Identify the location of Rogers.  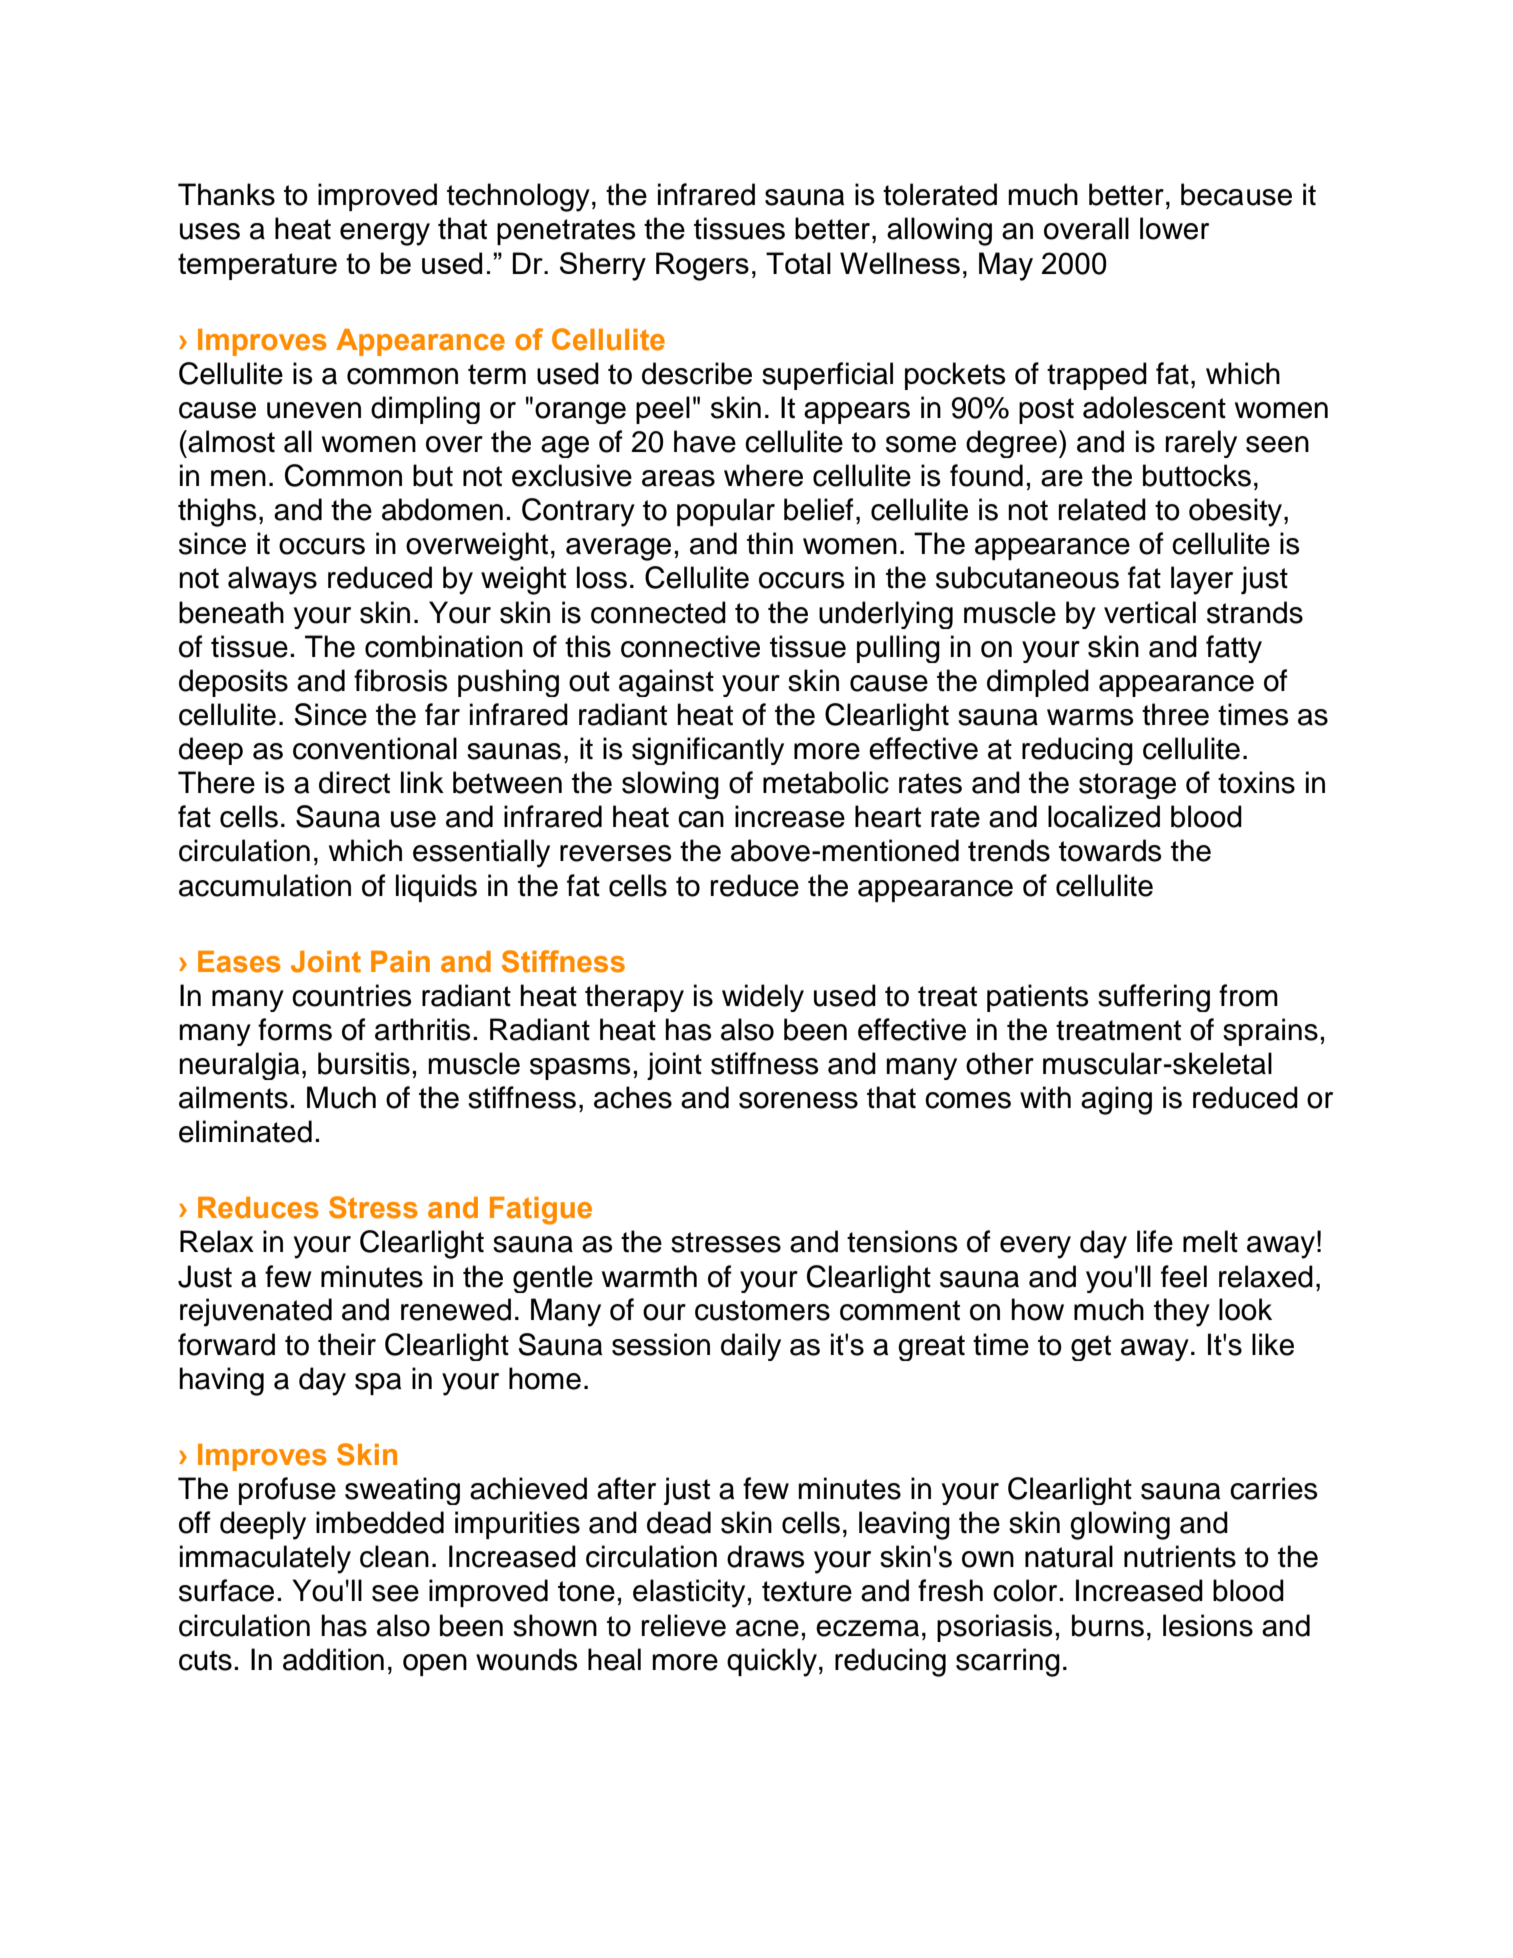
(702, 266).
